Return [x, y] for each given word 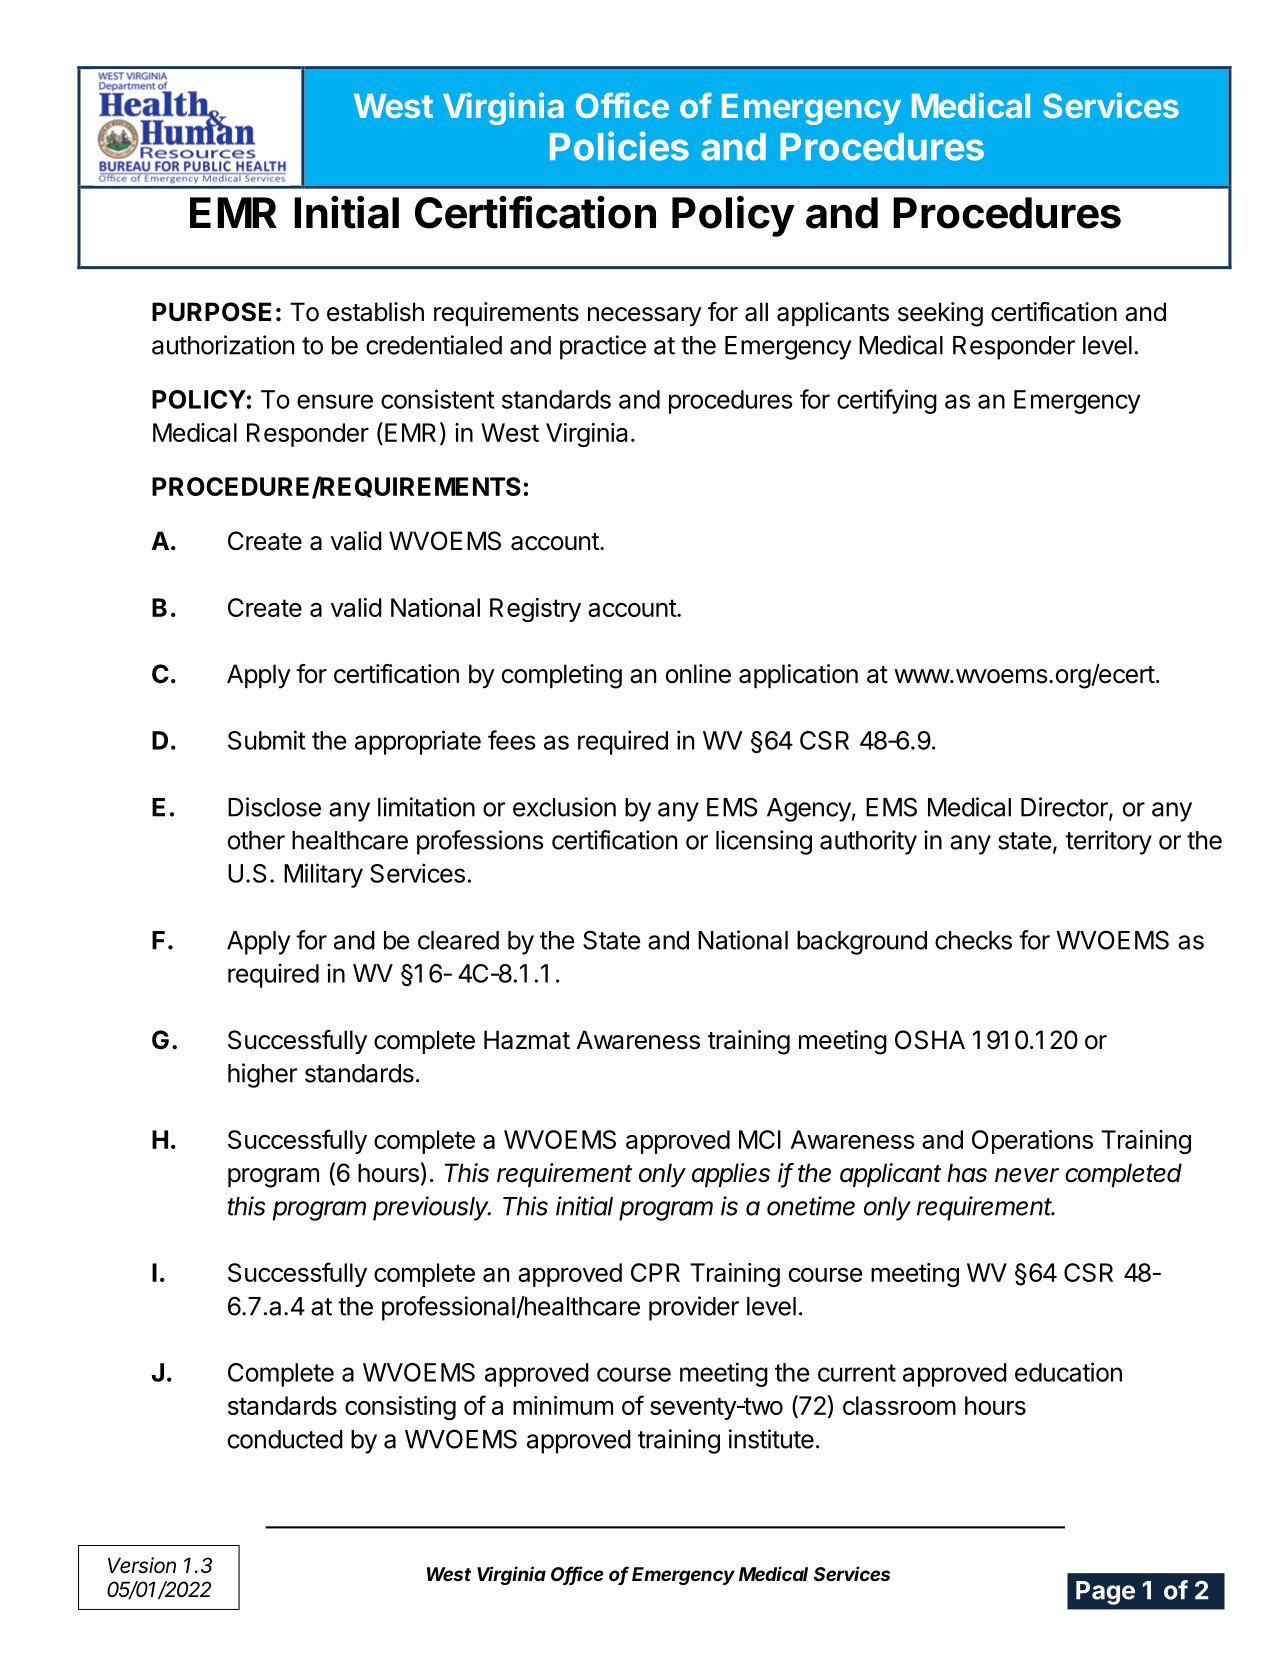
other [256, 840]
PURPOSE [211, 312]
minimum [563, 1405]
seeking [940, 314]
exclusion [564, 807]
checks [973, 940]
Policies [619, 146]
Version [142, 1565]
